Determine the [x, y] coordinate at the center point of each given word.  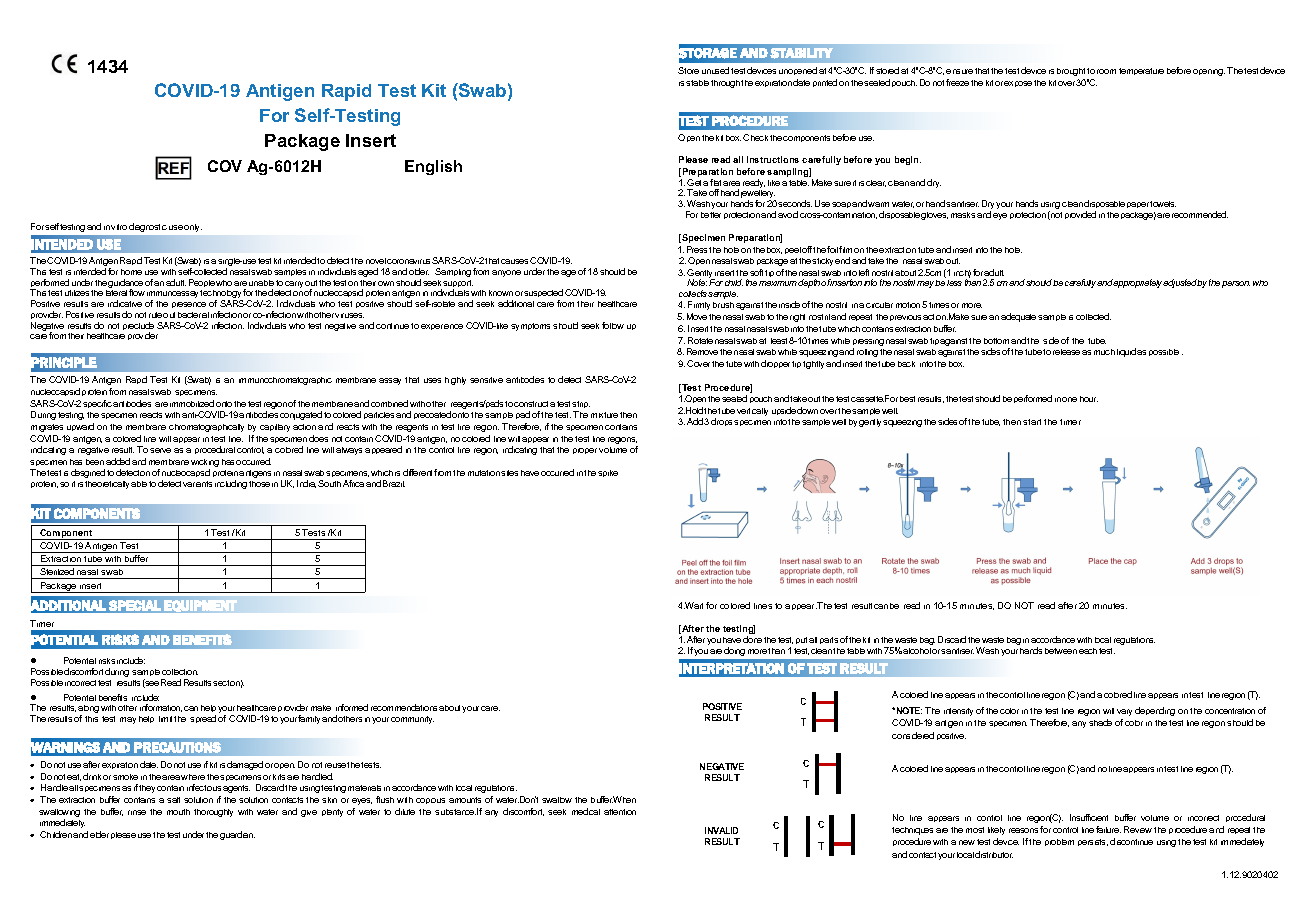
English [433, 167]
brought [1071, 72]
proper [585, 451]
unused [715, 70]
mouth [178, 812]
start [1032, 422]
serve [160, 450]
